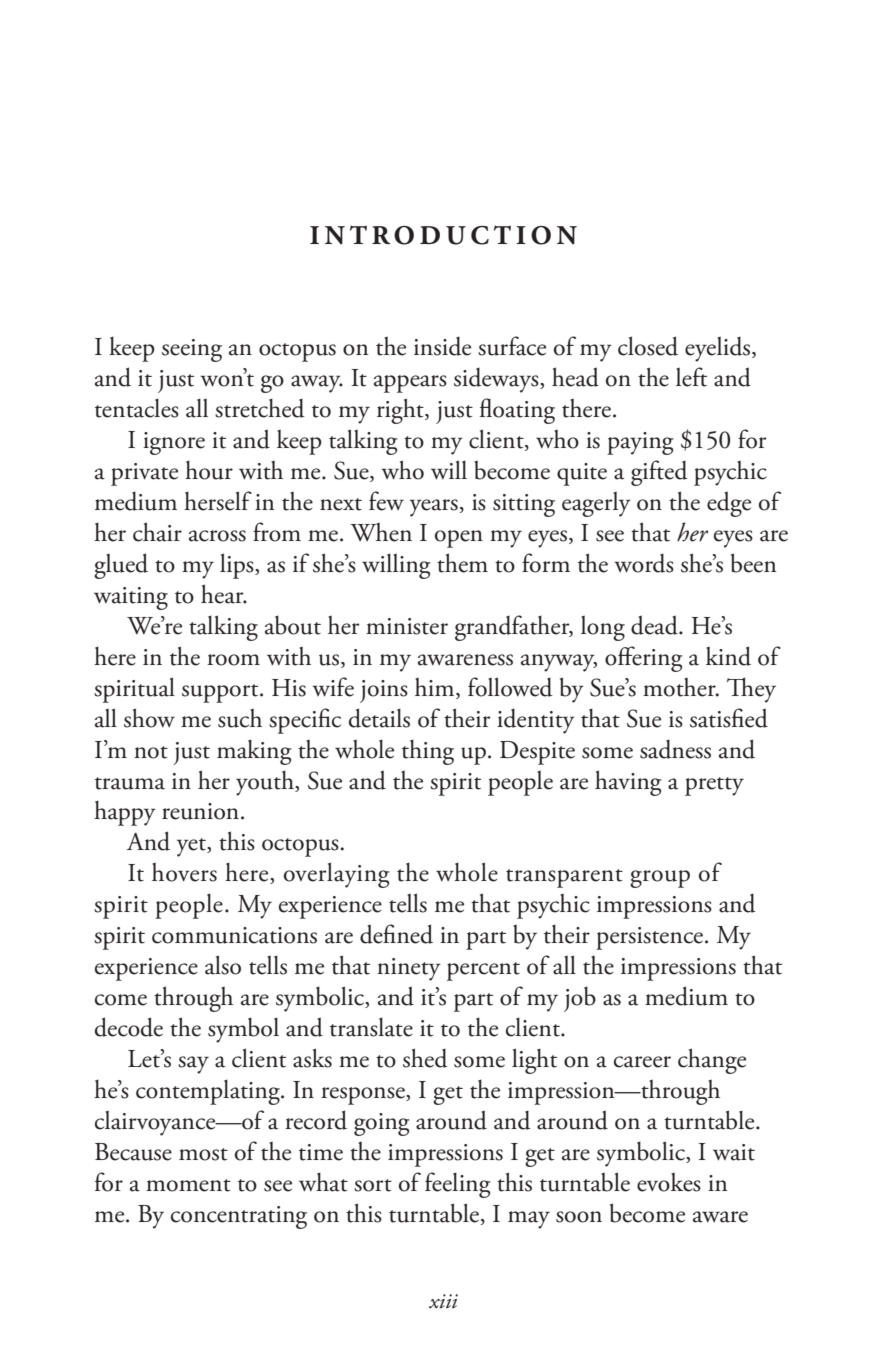 The height and width of the image is (1372, 887). I want to click on lips, so click(238, 566).
